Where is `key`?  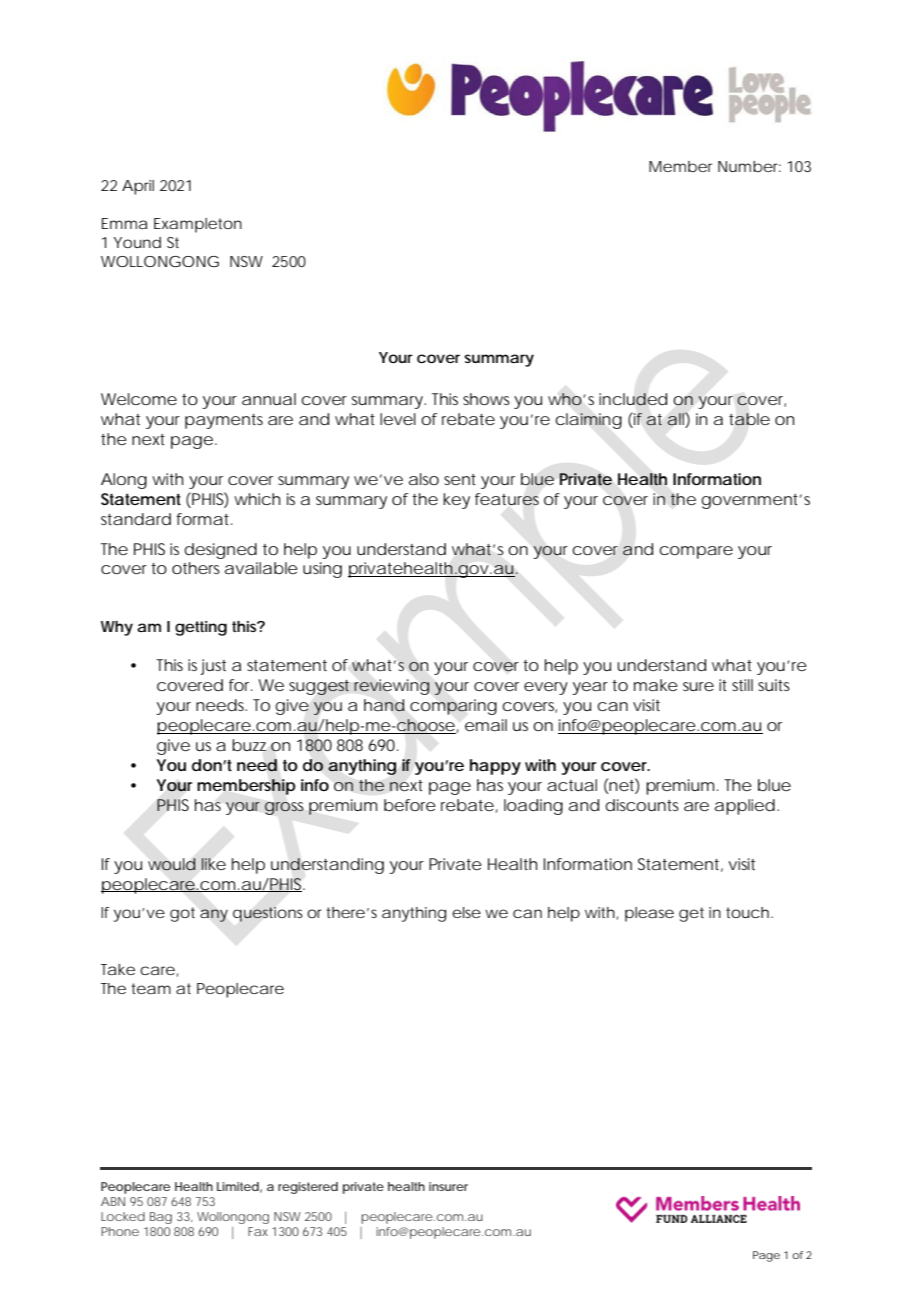 key is located at coordinates (456, 501).
